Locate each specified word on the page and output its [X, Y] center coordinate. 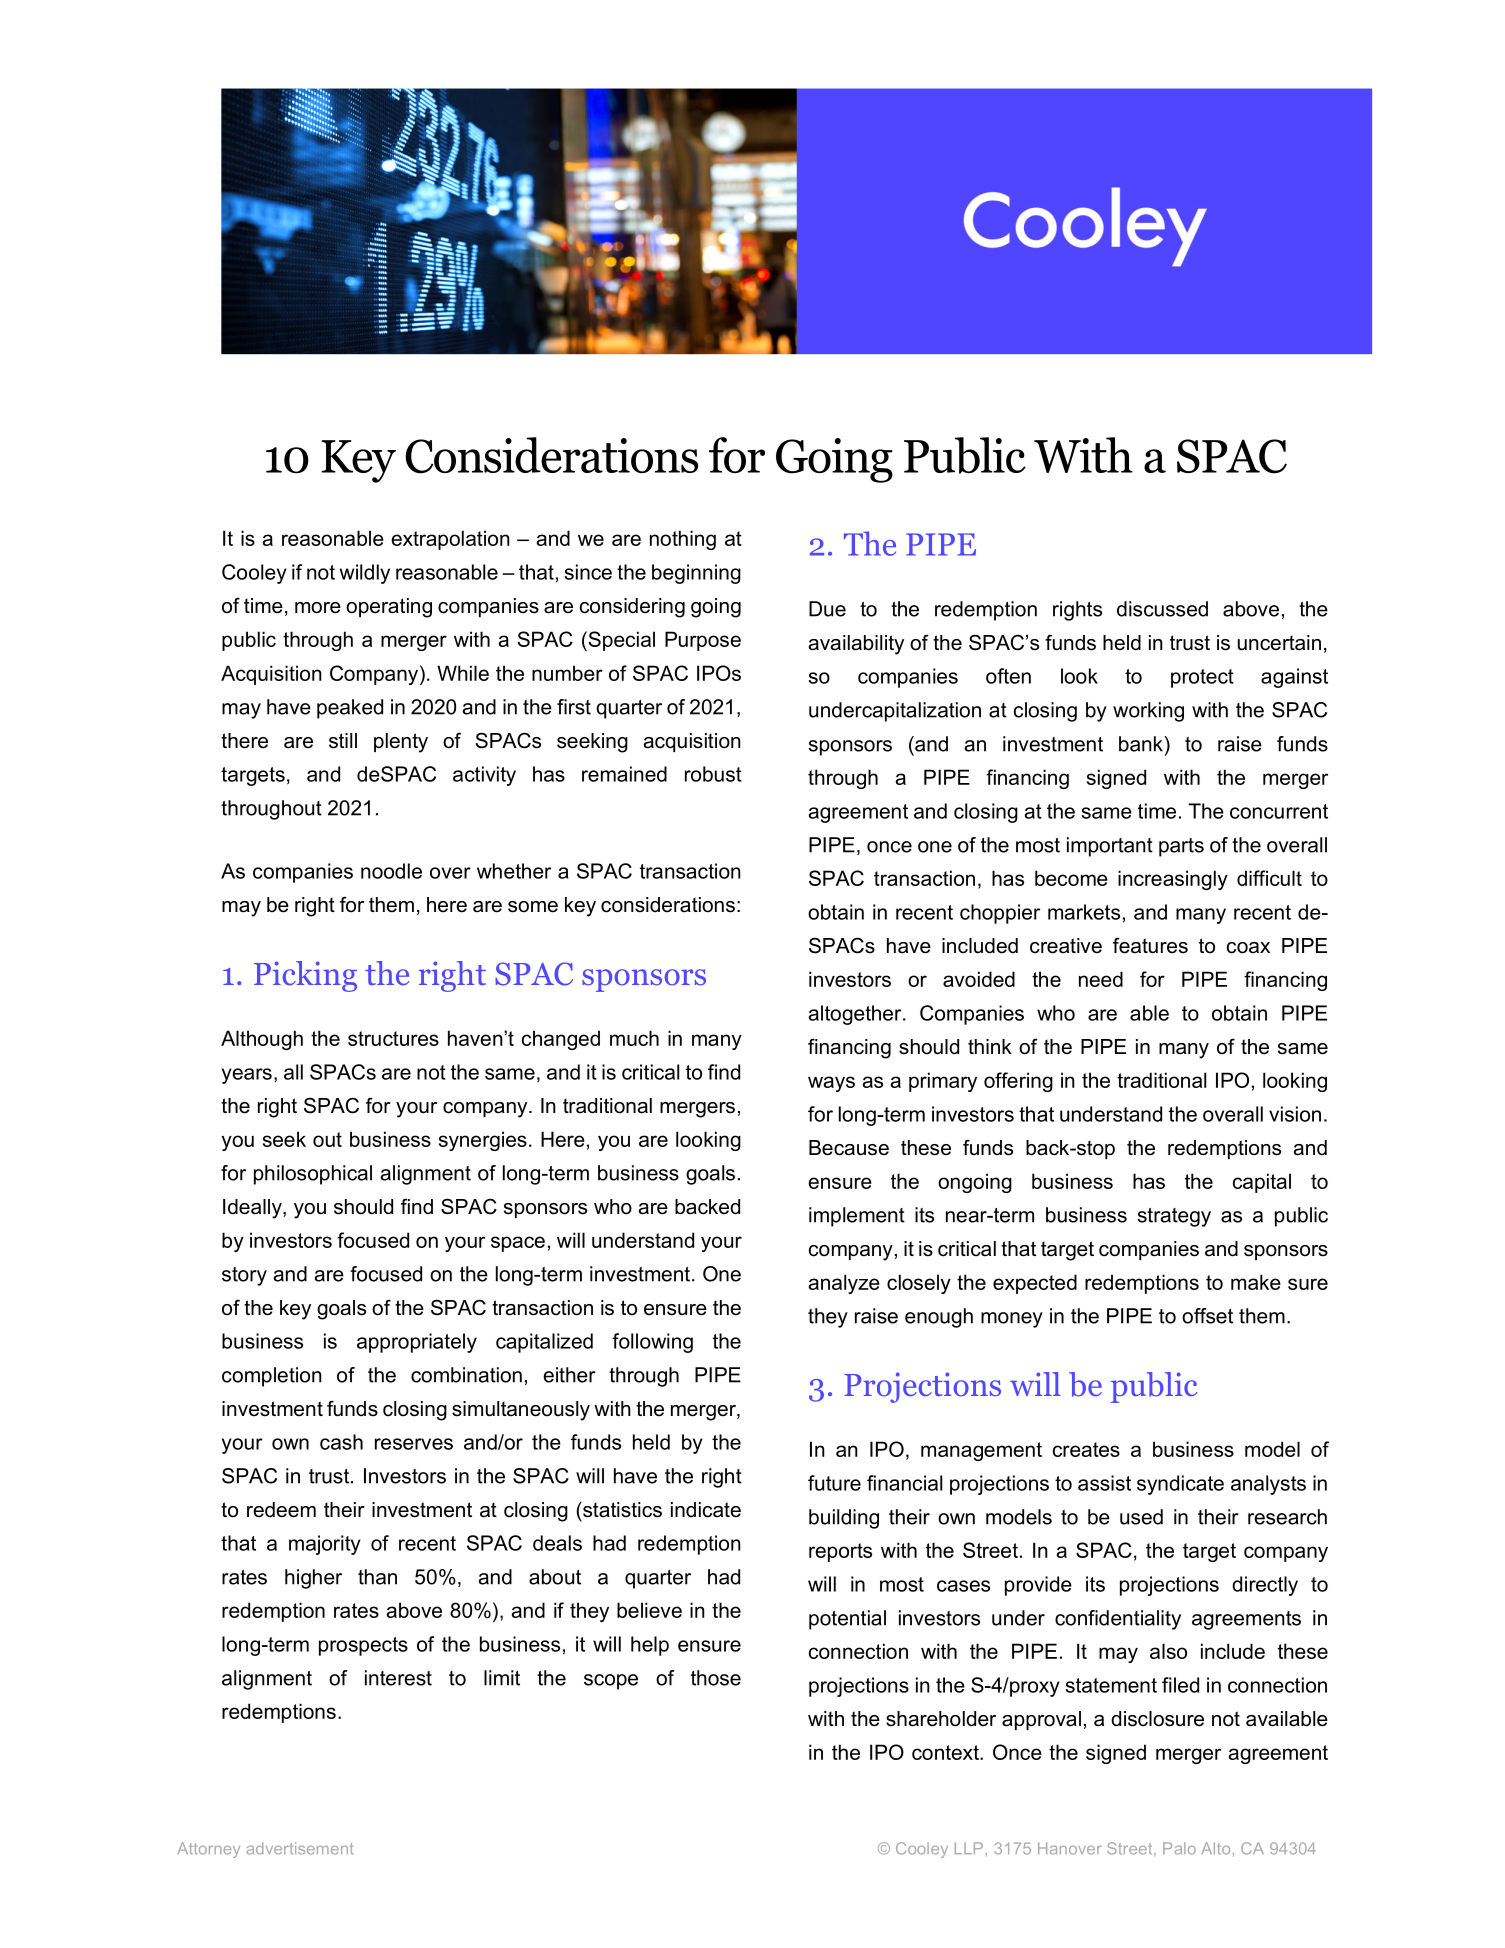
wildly [365, 574]
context [946, 1752]
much [634, 1038]
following [652, 1343]
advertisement [300, 1848]
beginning [696, 574]
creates [1086, 1449]
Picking [305, 976]
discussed [1162, 609]
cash [341, 1442]
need [1101, 979]
